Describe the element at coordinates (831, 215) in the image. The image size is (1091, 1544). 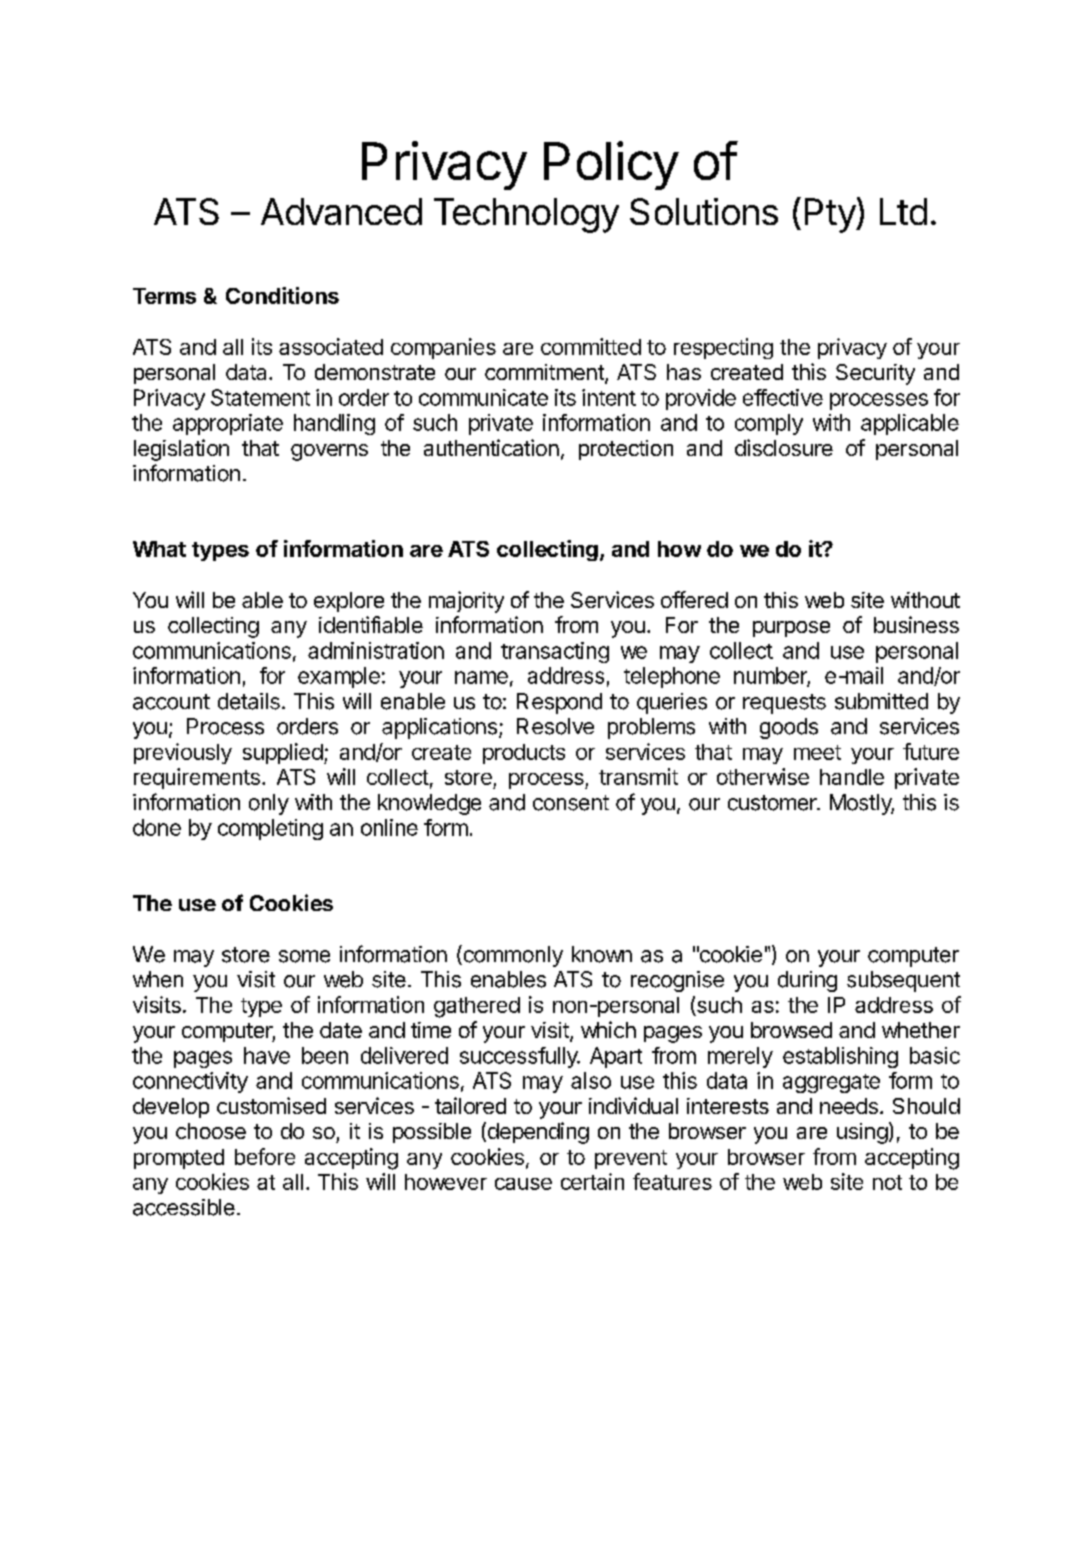
I see `Pty` at that location.
